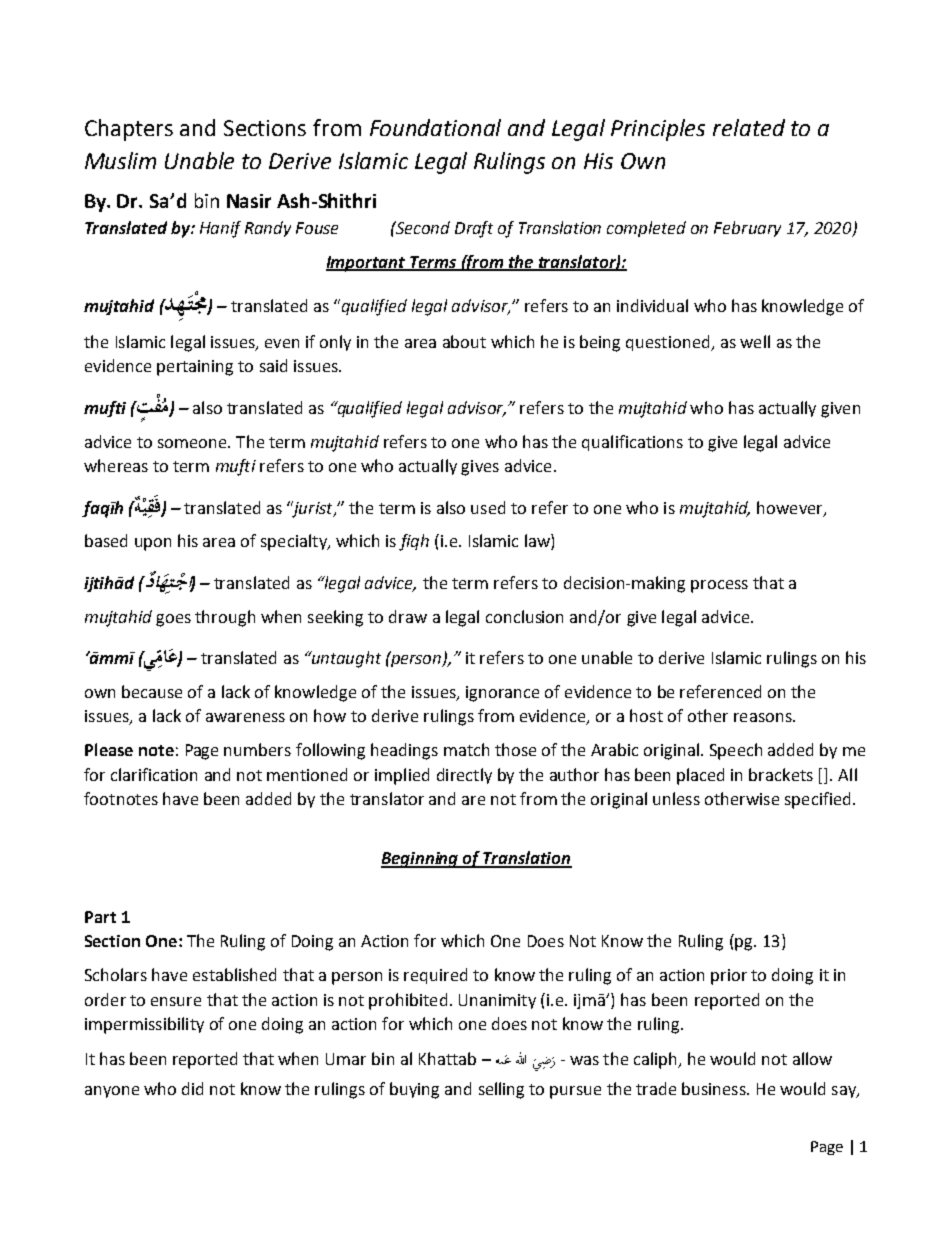 Image resolution: width=952 pixels, height=1233 pixels. What do you see at coordinates (464, 341) in the image?
I see `about` at bounding box center [464, 341].
